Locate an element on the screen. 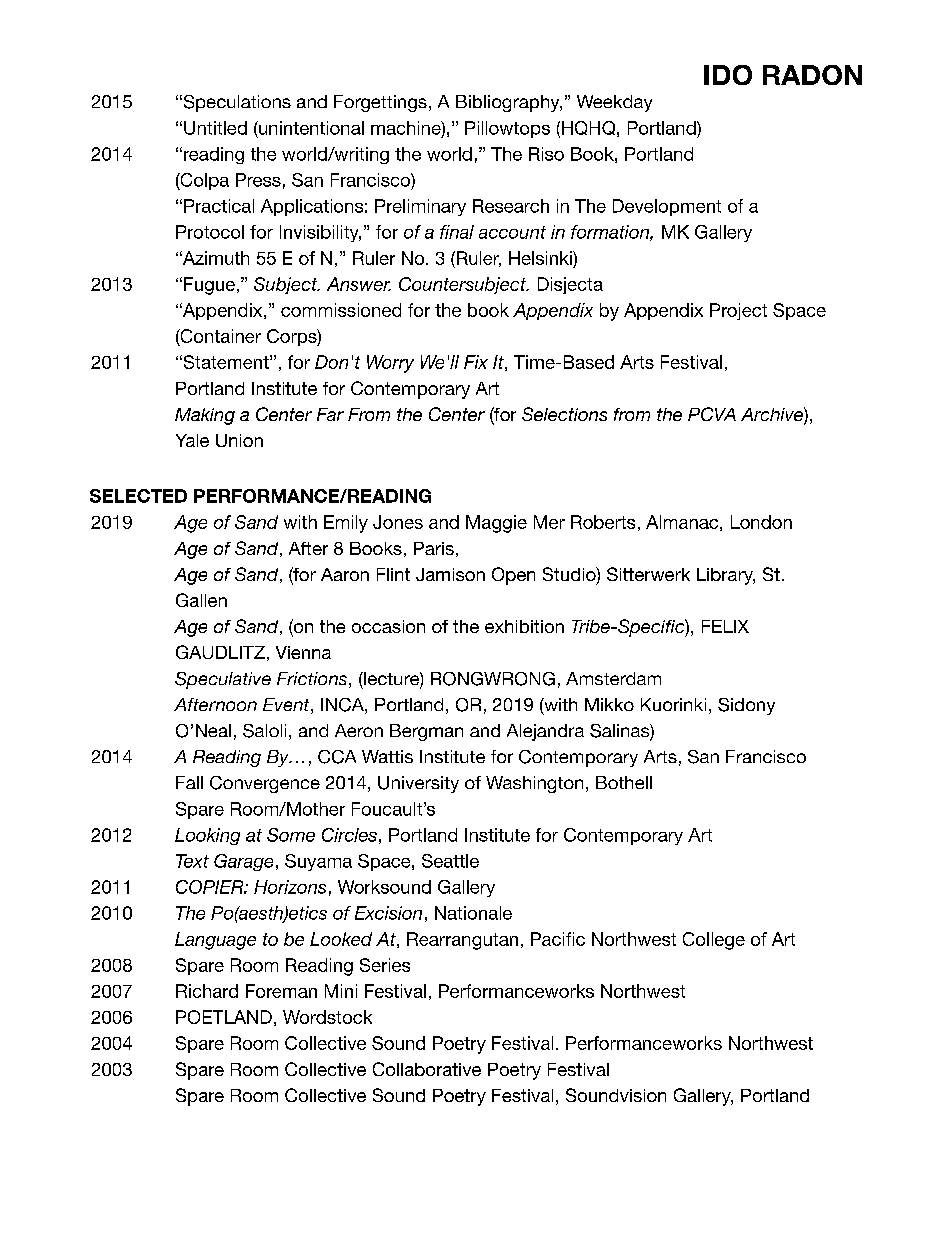  Richard is located at coordinates (207, 991).
